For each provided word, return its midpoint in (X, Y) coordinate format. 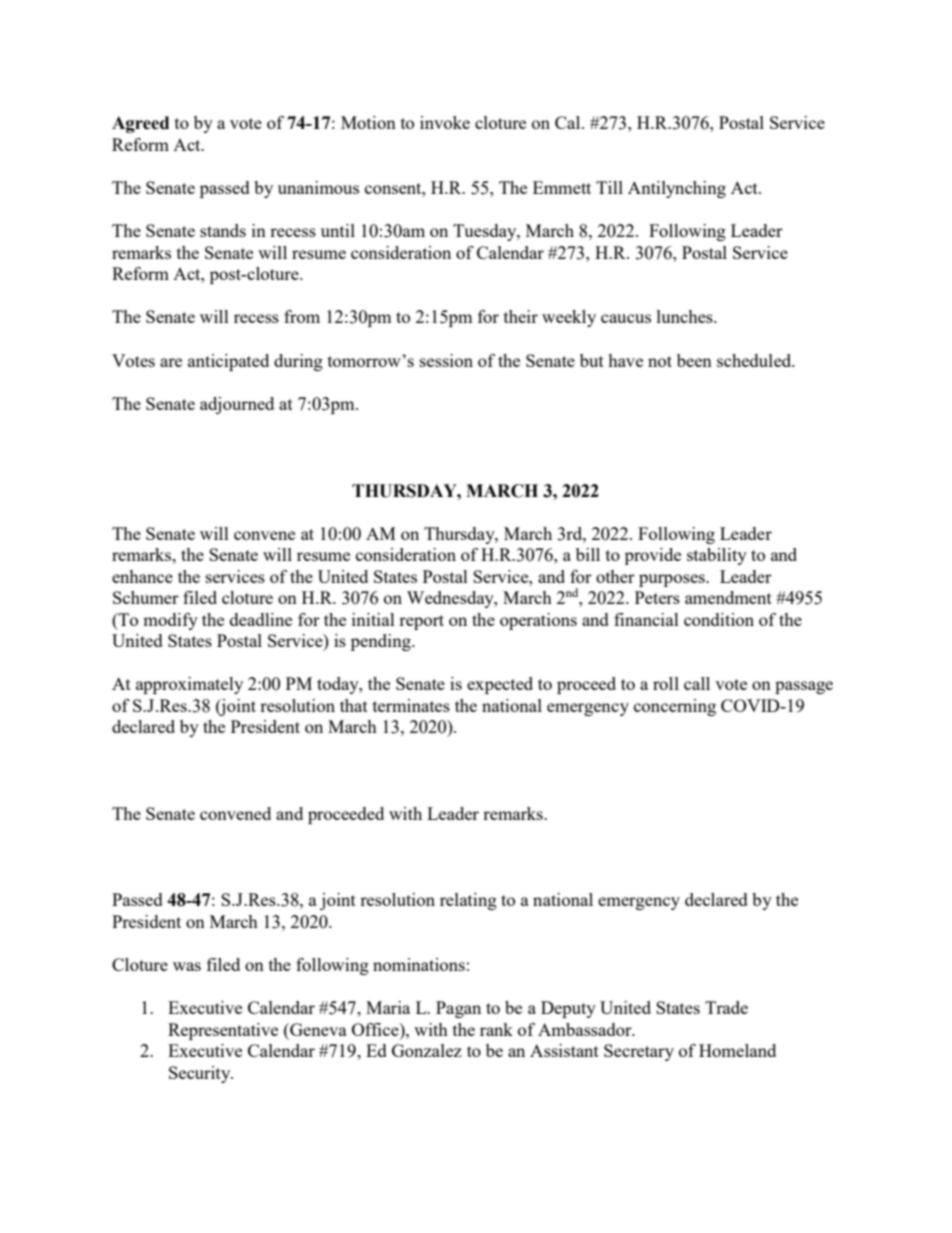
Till (609, 187)
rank (496, 1029)
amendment (728, 597)
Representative (223, 1031)
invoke (445, 122)
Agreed (140, 124)
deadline (261, 619)
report (421, 622)
